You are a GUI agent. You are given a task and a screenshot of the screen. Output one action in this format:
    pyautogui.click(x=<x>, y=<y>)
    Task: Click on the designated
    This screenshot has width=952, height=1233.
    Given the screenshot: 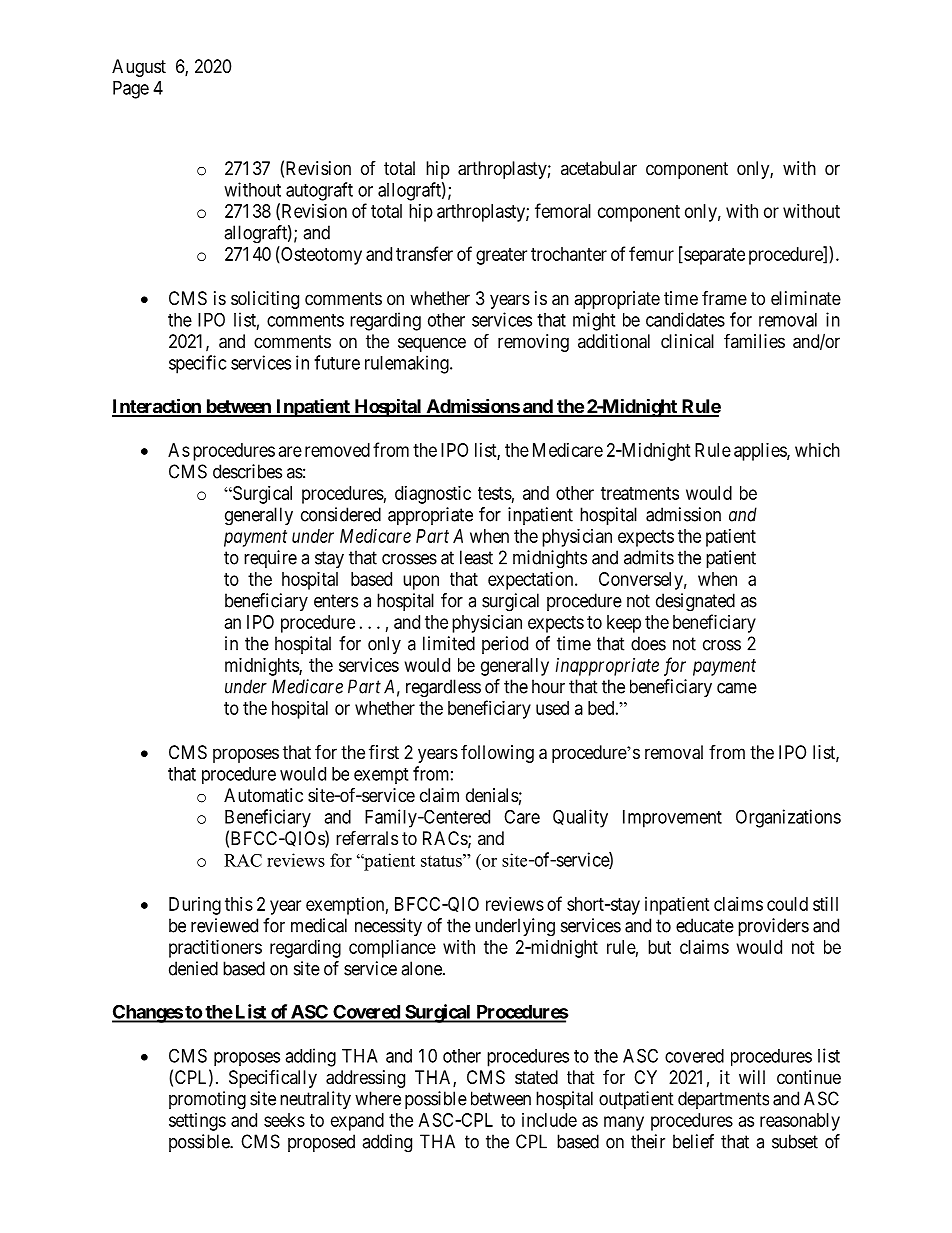 What is the action you would take?
    pyautogui.click(x=695, y=602)
